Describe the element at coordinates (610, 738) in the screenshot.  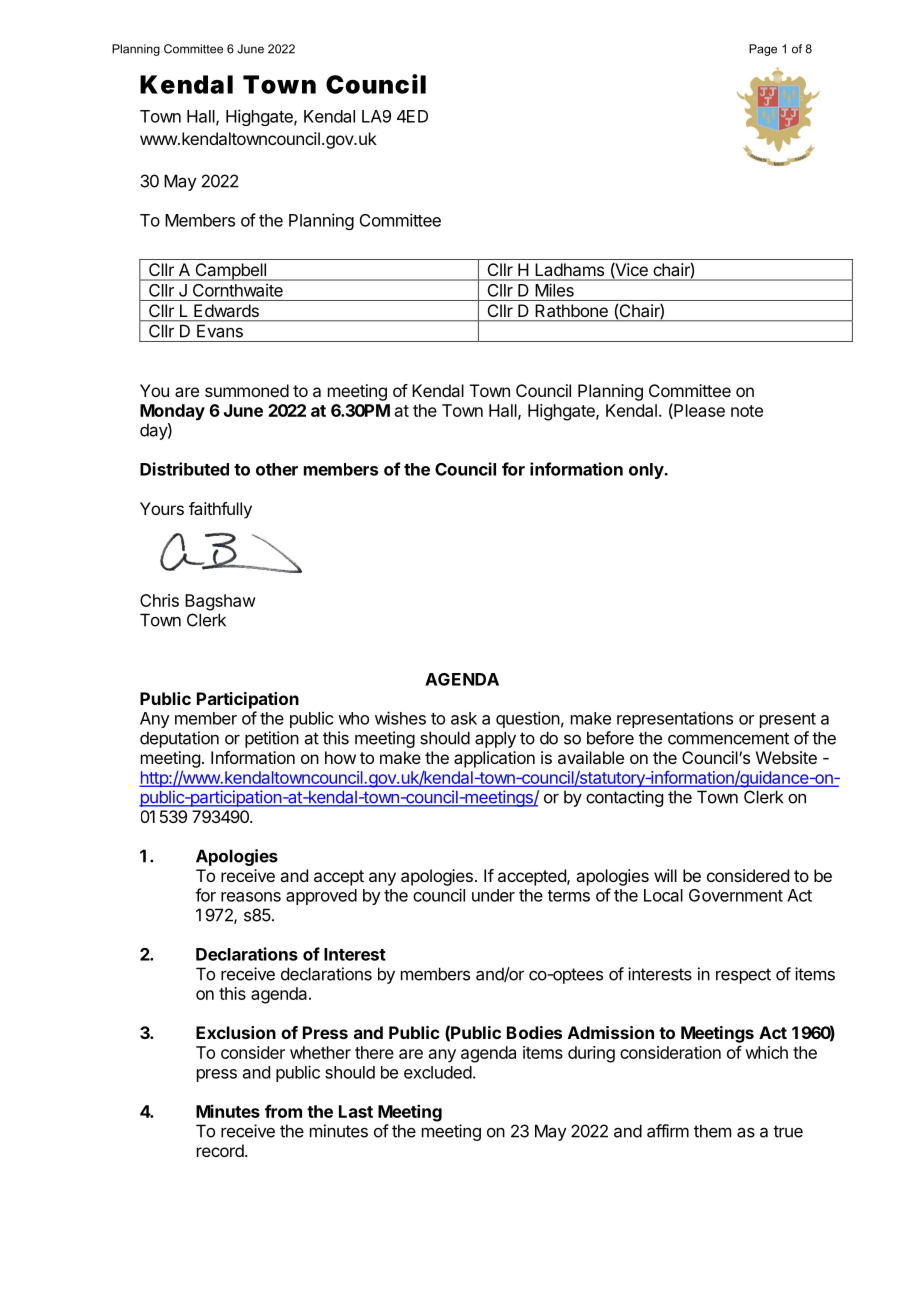
I see `before` at that location.
